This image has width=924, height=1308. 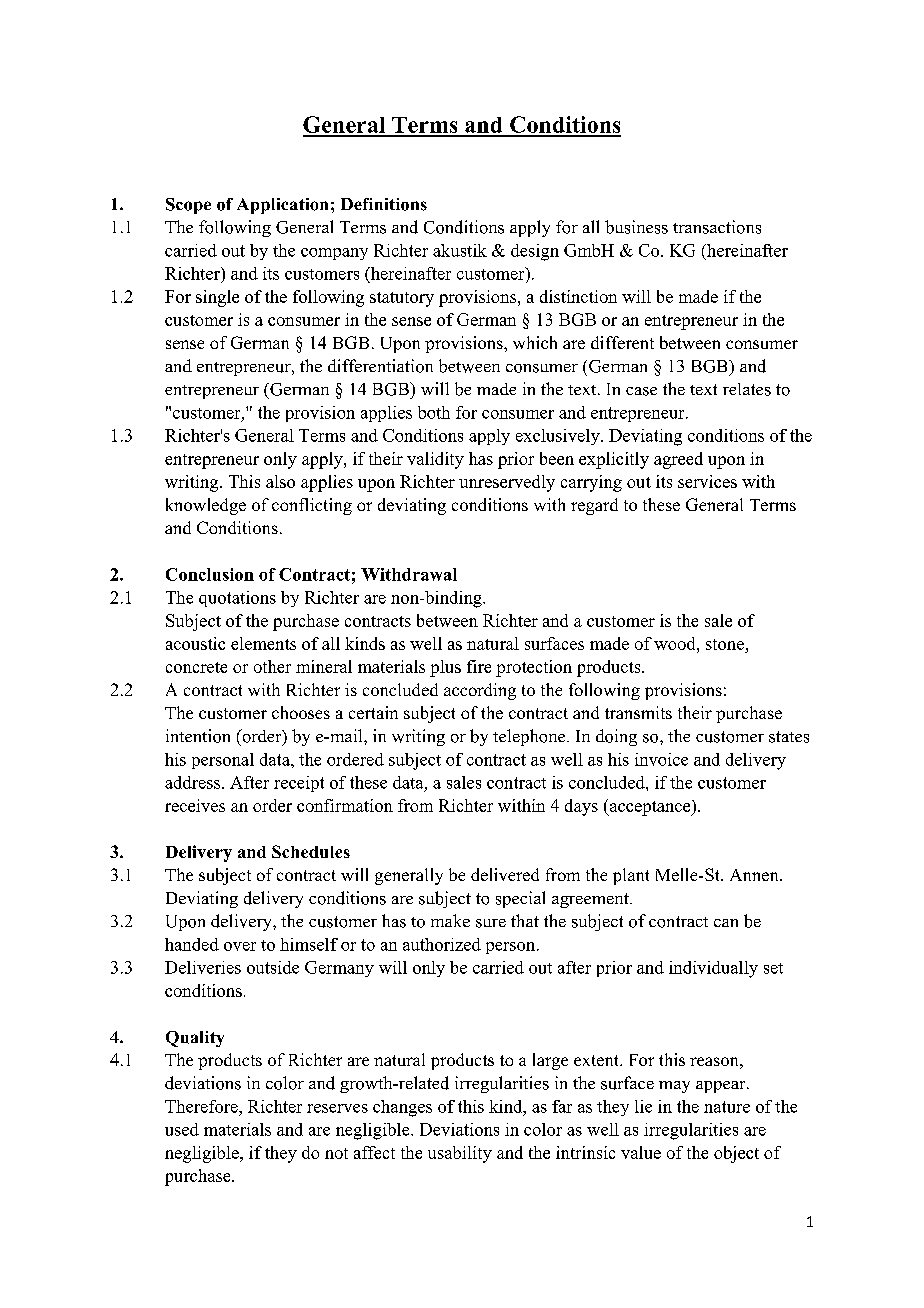 What do you see at coordinates (282, 206) in the image?
I see `Application` at bounding box center [282, 206].
